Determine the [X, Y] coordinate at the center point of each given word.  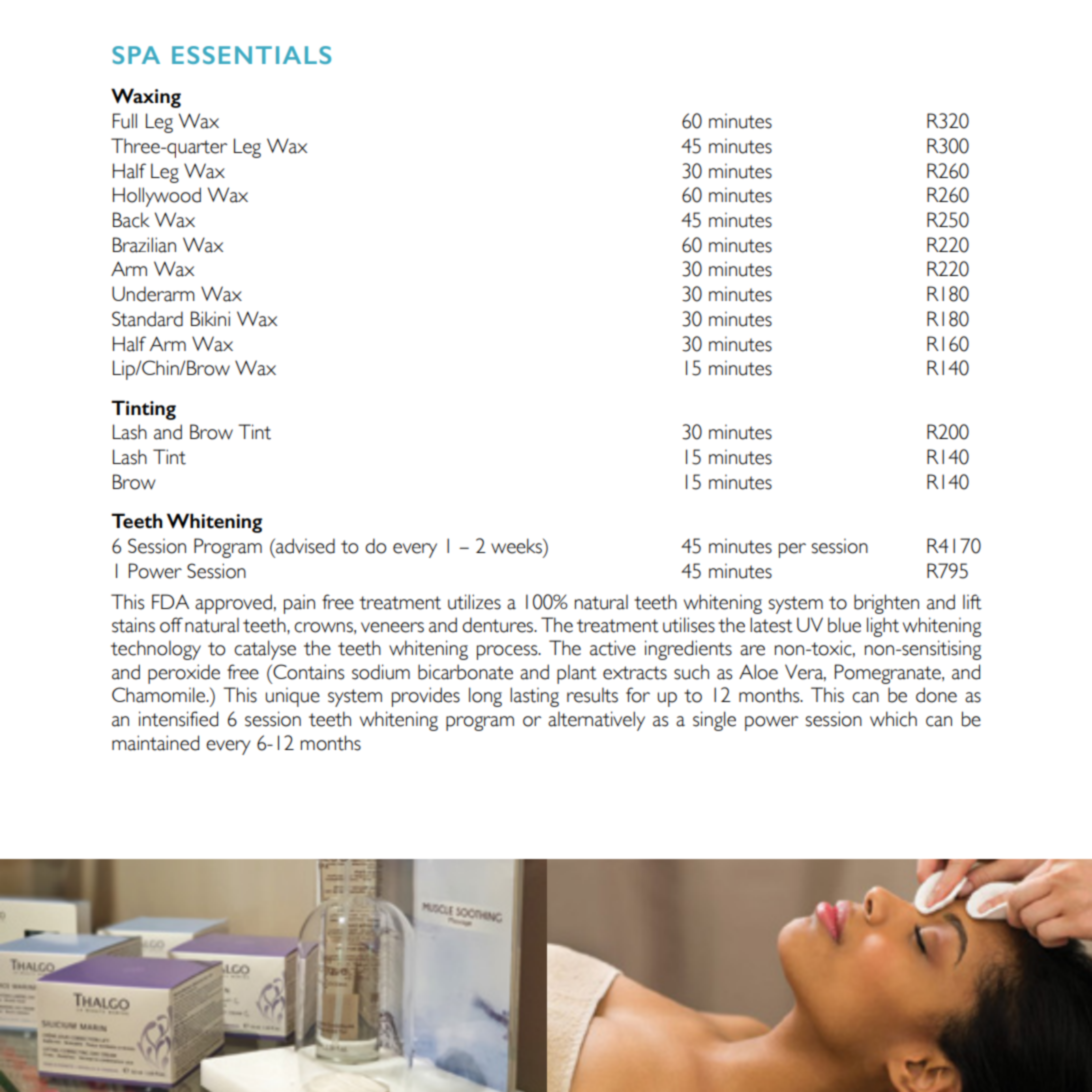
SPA [136, 55]
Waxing [146, 98]
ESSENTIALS [251, 55]
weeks [517, 546]
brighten [886, 604]
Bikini [210, 318]
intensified [178, 719]
